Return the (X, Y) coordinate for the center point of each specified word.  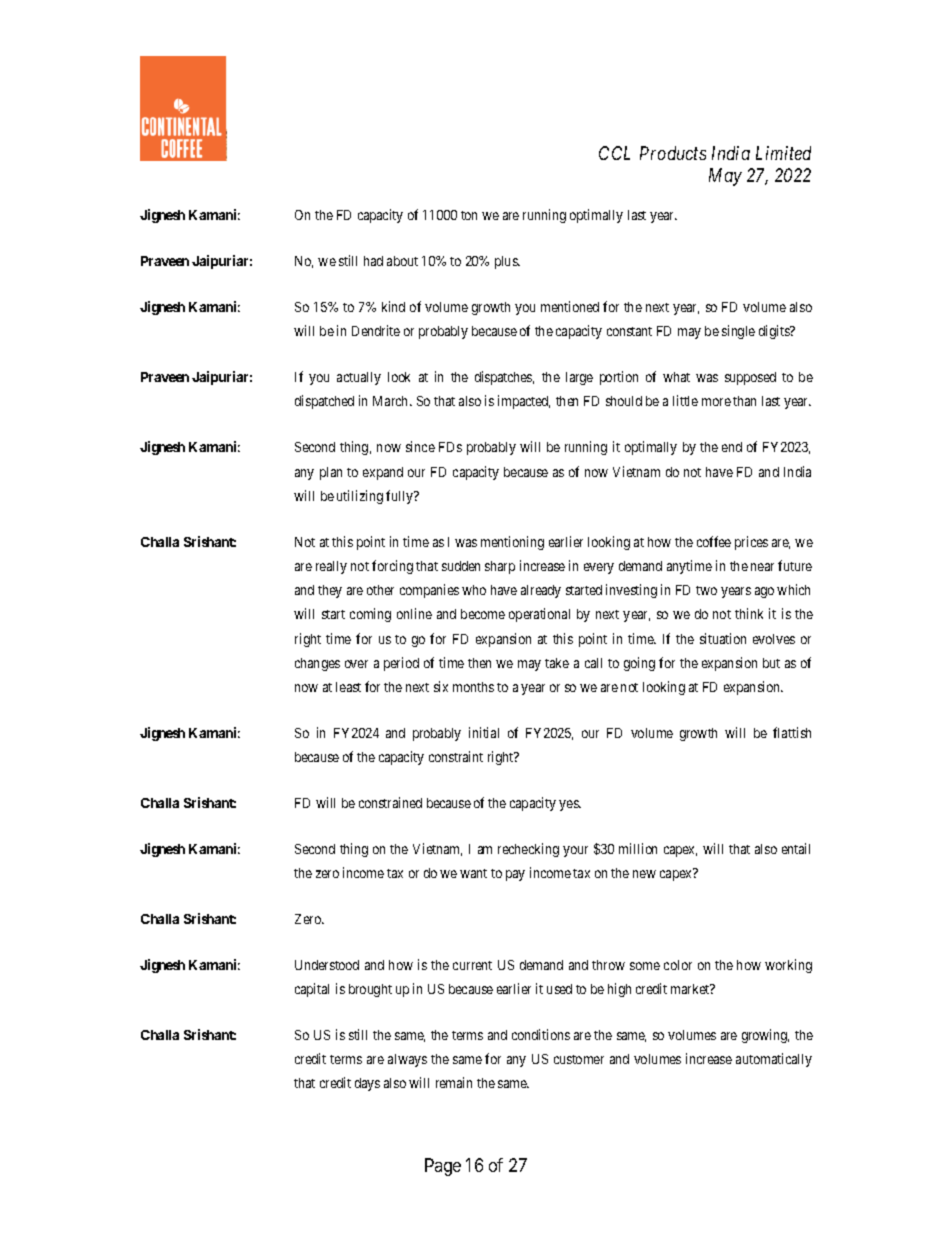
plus (507, 262)
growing (765, 1036)
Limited (783, 153)
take (557, 663)
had (373, 261)
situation (723, 638)
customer (579, 1059)
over (356, 664)
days (367, 1084)
